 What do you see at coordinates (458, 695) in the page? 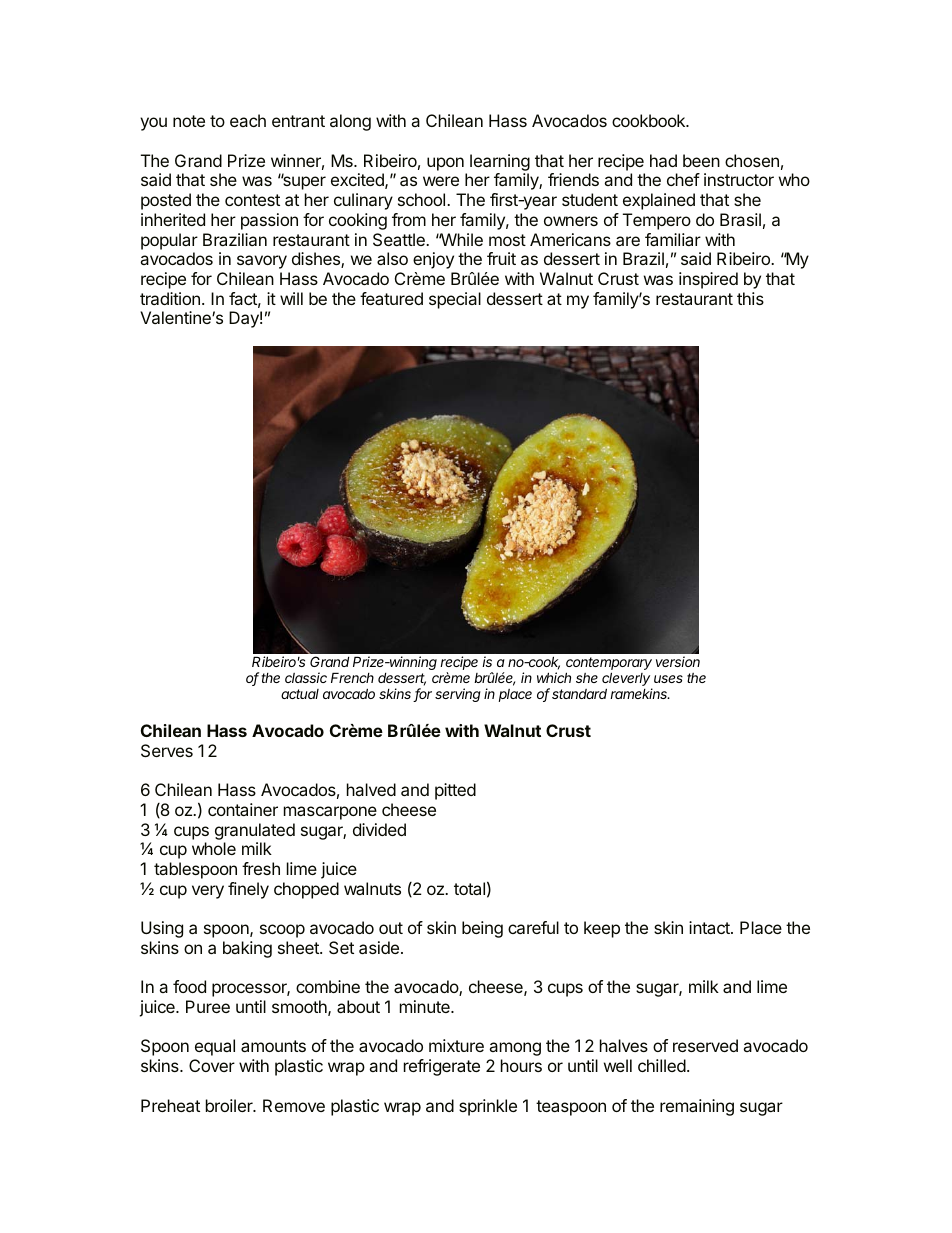
I see `serving` at bounding box center [458, 695].
